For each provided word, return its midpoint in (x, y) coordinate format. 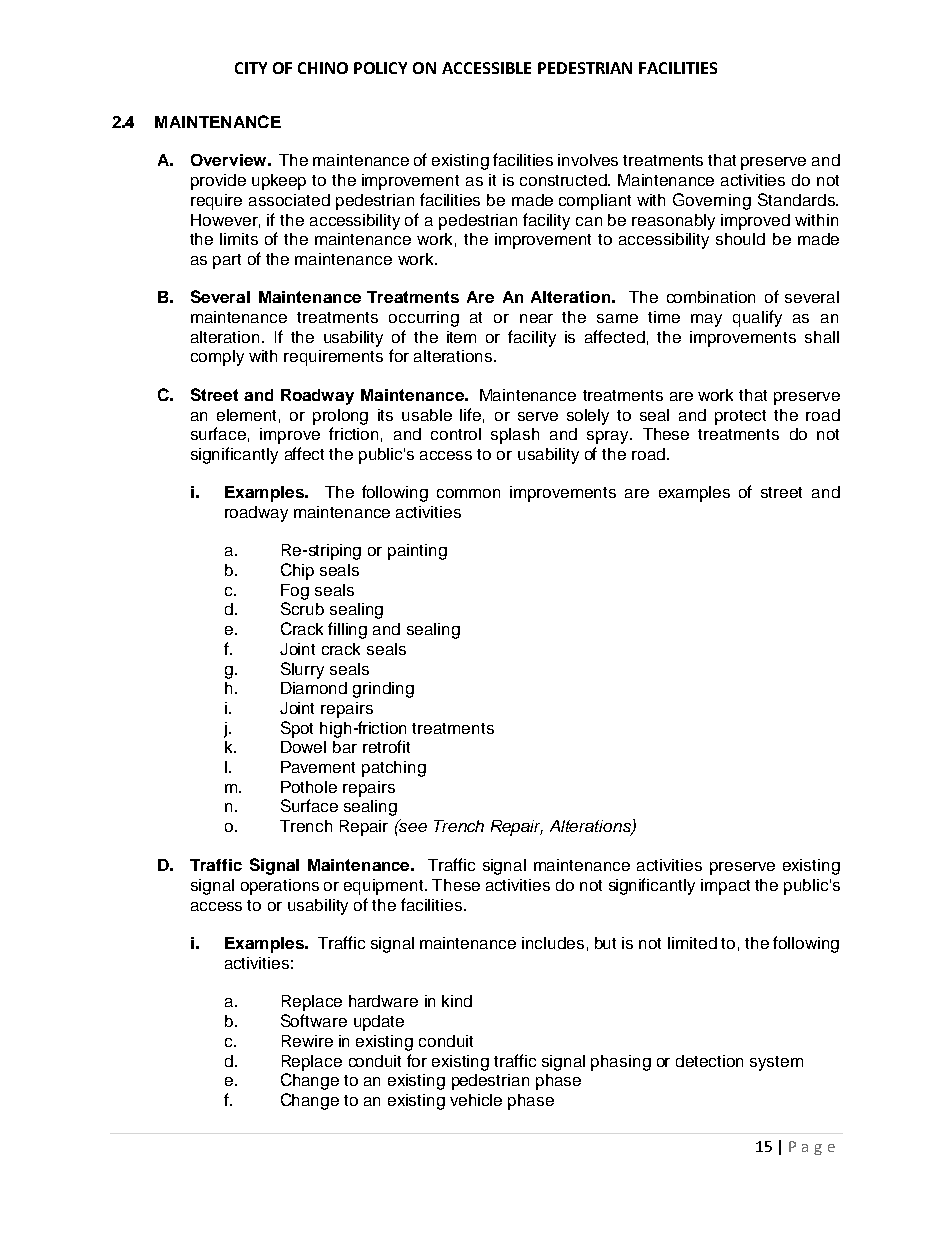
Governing (712, 201)
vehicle (476, 1100)
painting (417, 552)
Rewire (307, 1041)
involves (588, 160)
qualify (757, 318)
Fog (295, 592)
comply (217, 358)
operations (280, 887)
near (536, 318)
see (412, 826)
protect (740, 417)
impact (725, 887)
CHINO (323, 68)
